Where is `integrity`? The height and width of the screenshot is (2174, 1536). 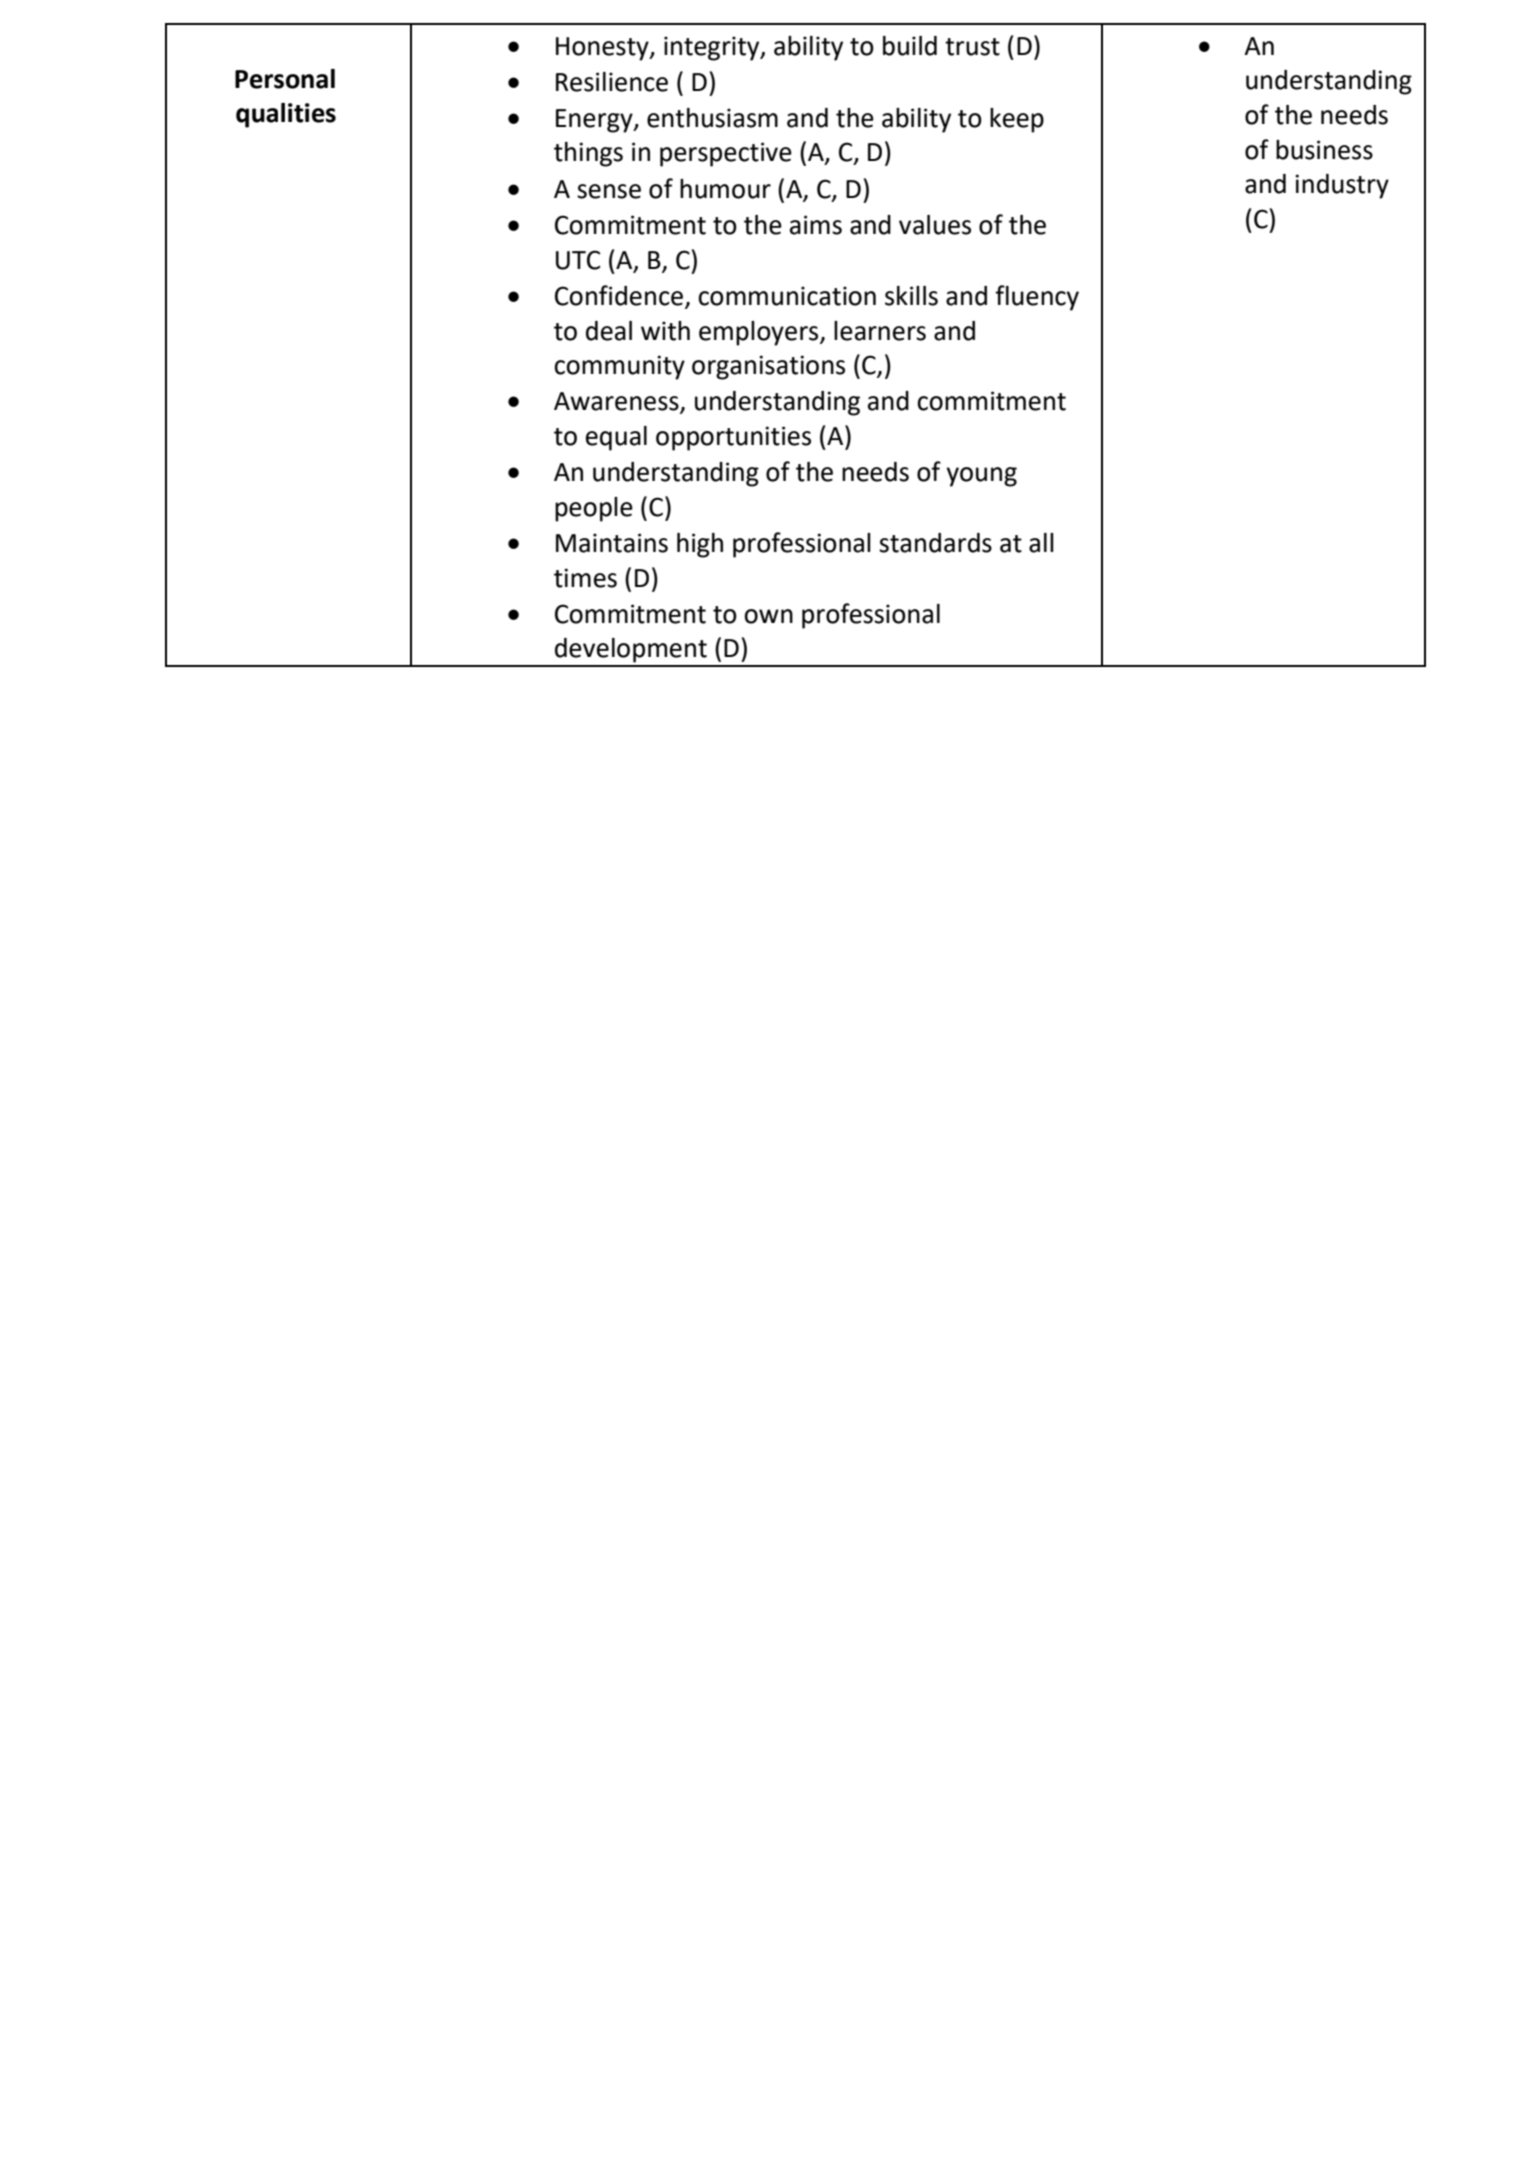
integrity is located at coordinates (713, 48).
